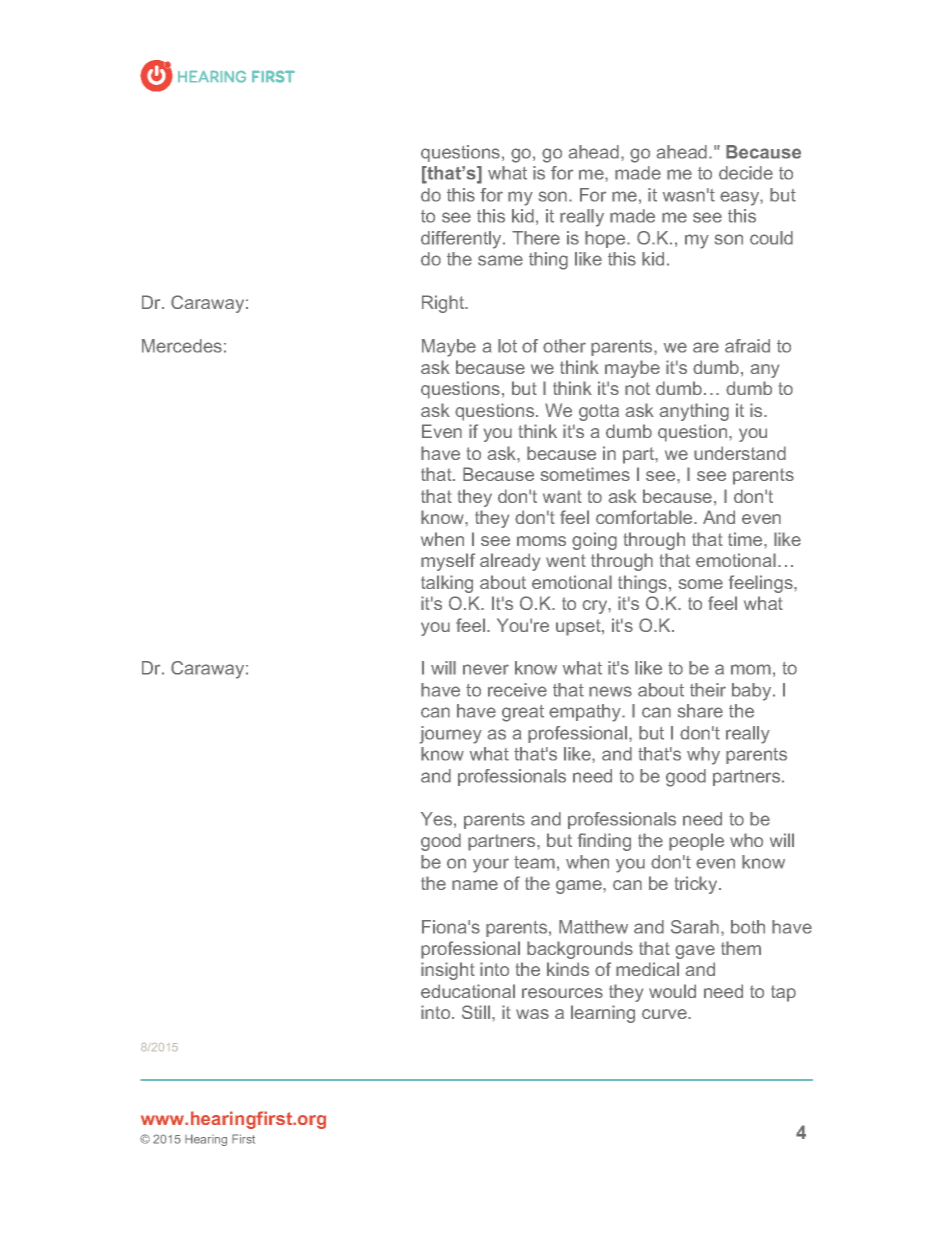 The height and width of the screenshot is (1233, 952). What do you see at coordinates (746, 173) in the screenshot?
I see `decide` at bounding box center [746, 173].
